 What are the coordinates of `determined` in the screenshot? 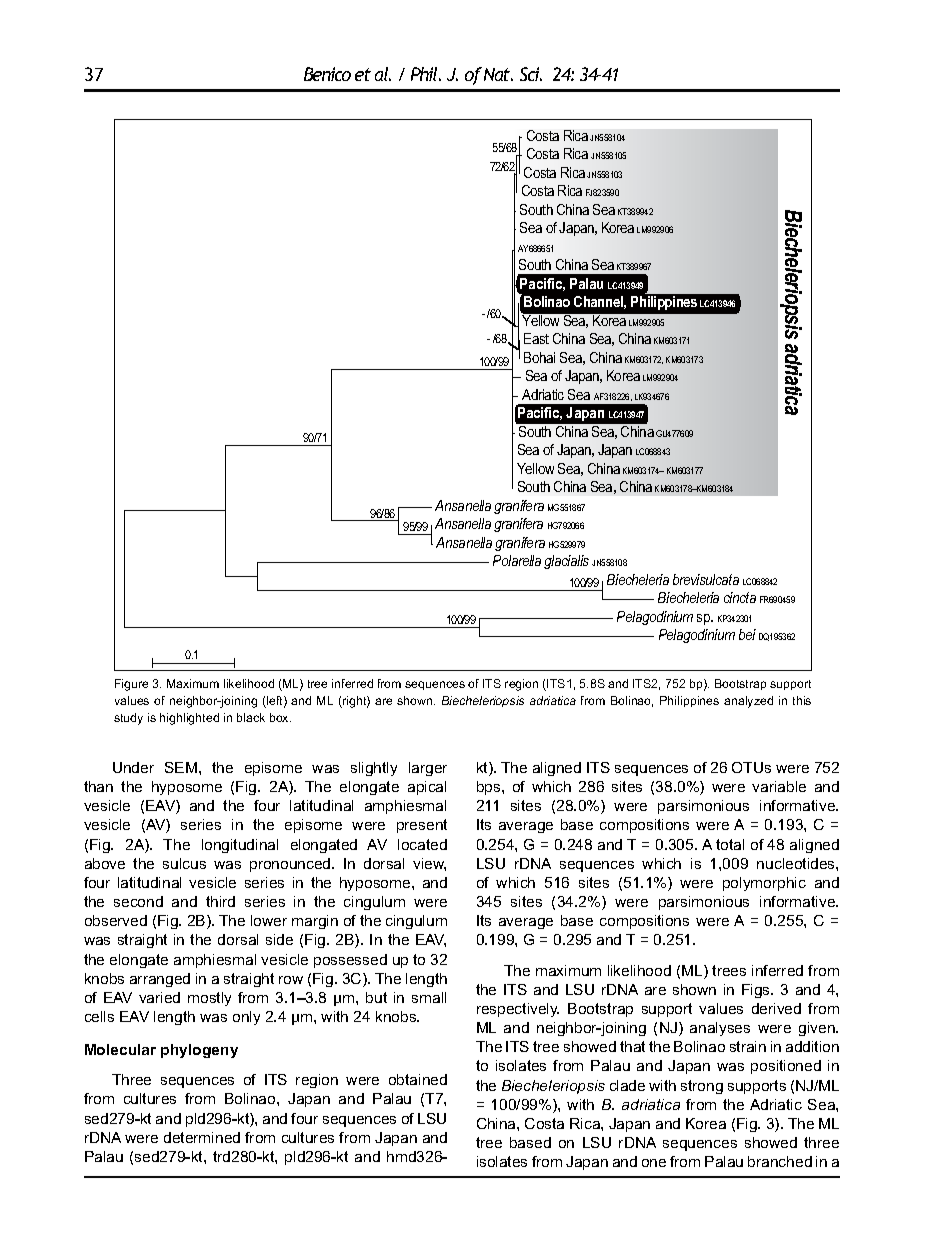 It's located at (202, 1137).
